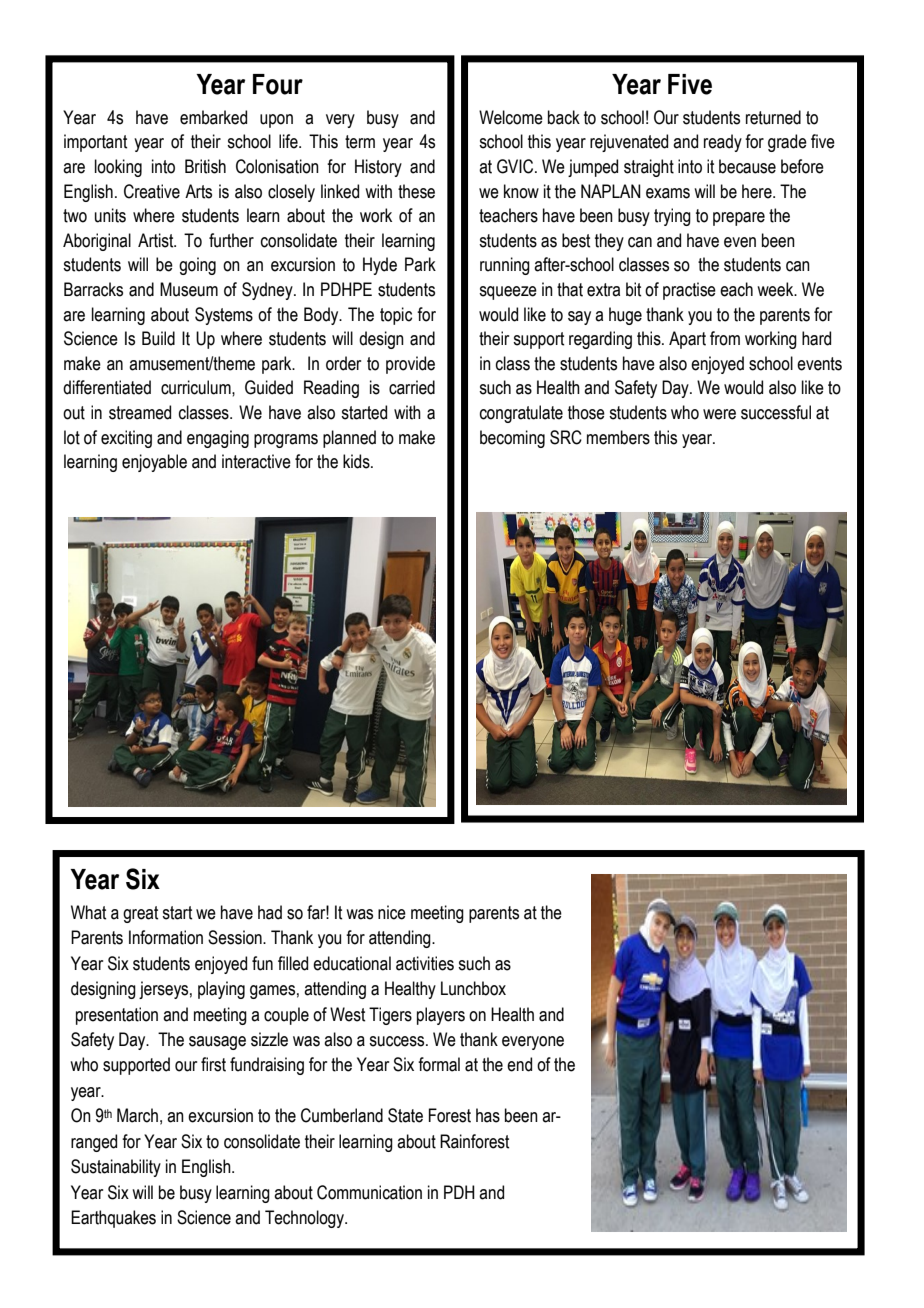  I want to click on has, so click(488, 1115).
